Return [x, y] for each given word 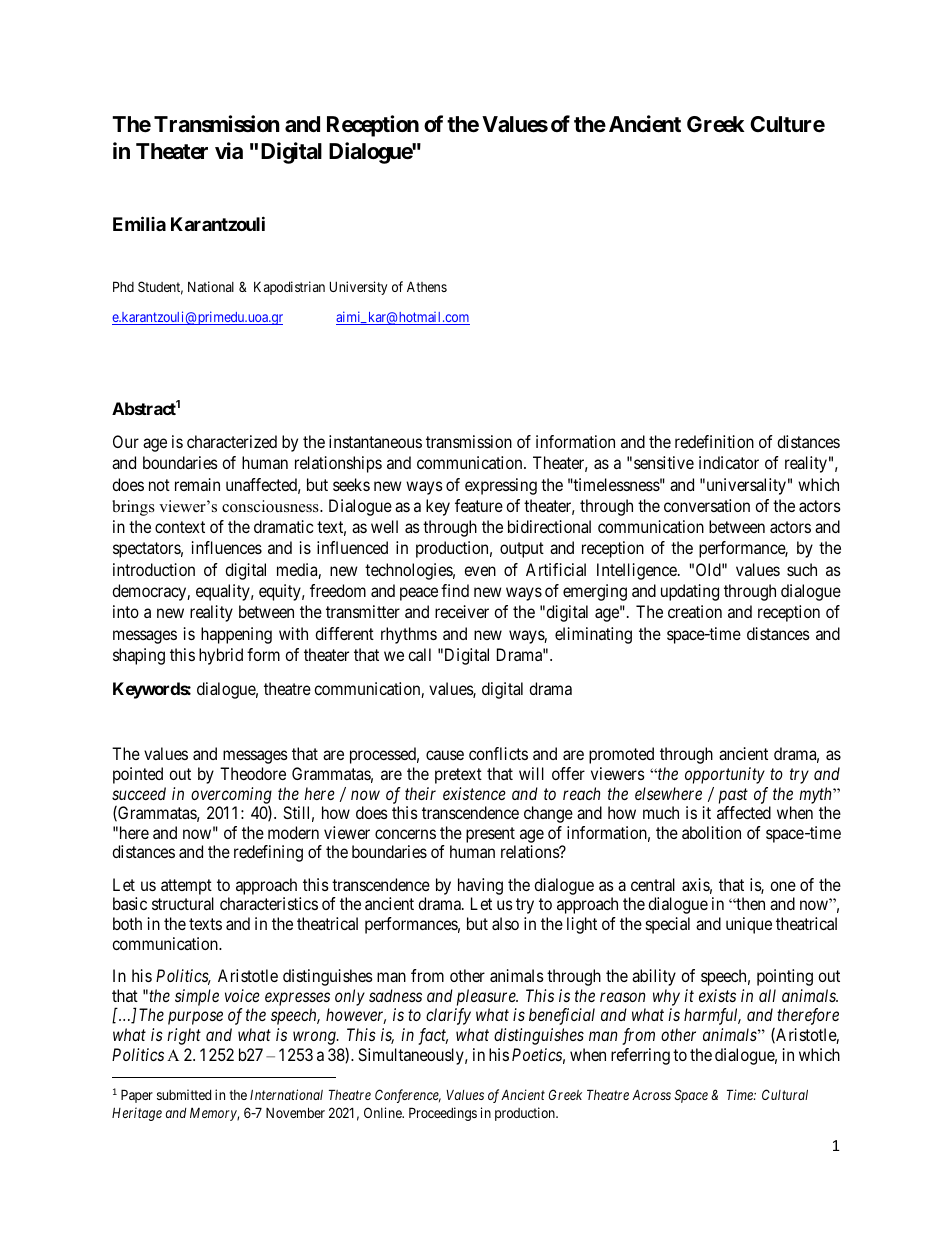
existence [474, 793]
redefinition [714, 441]
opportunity [725, 775]
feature [479, 505]
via [229, 151]
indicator [729, 462]
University [358, 288]
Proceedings [443, 1114]
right [184, 1036]
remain [197, 484]
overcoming [231, 795]
